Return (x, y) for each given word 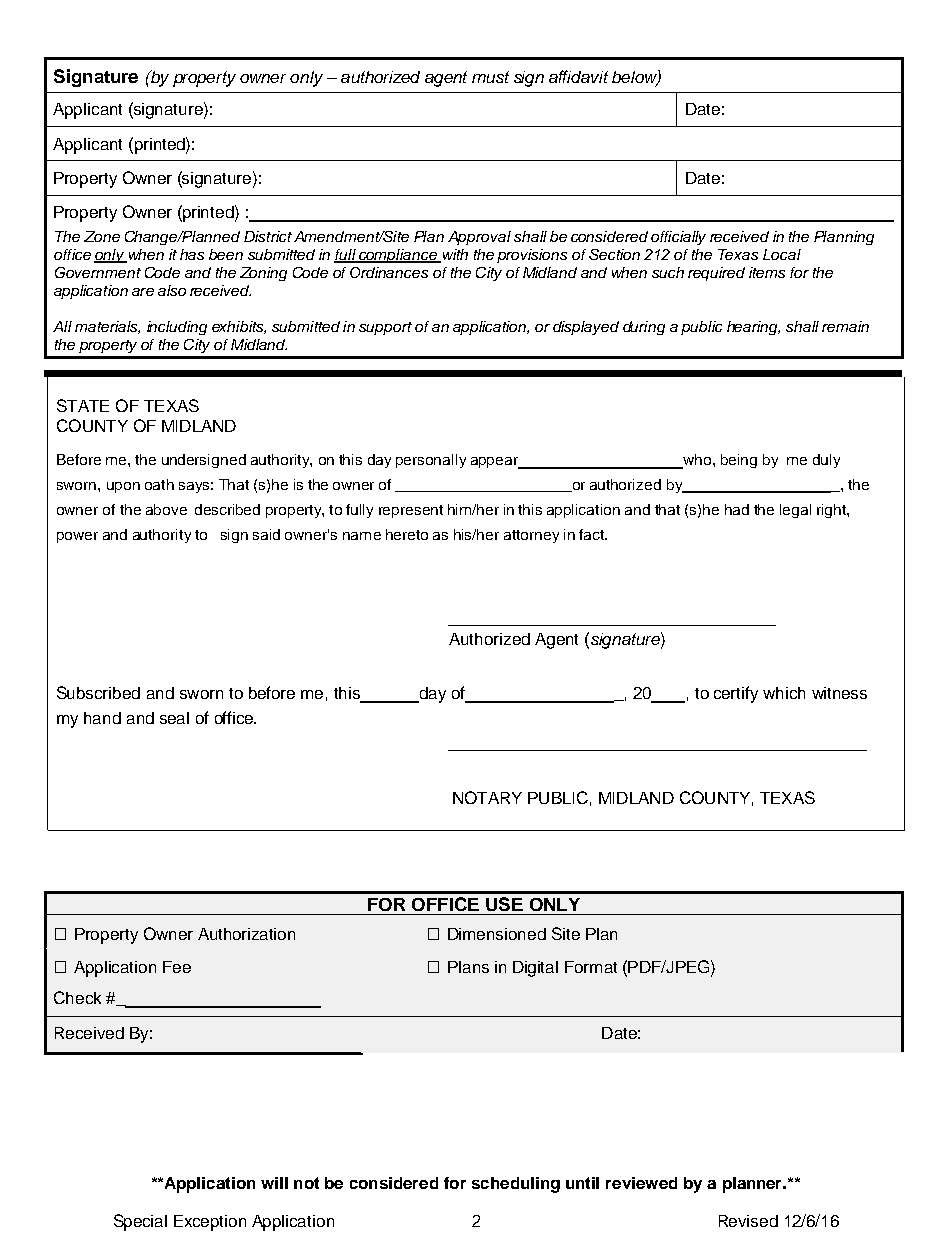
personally (431, 461)
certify (736, 694)
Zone (102, 236)
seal (174, 718)
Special (140, 1222)
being (739, 461)
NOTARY (487, 797)
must (490, 77)
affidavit (578, 76)
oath (159, 484)
